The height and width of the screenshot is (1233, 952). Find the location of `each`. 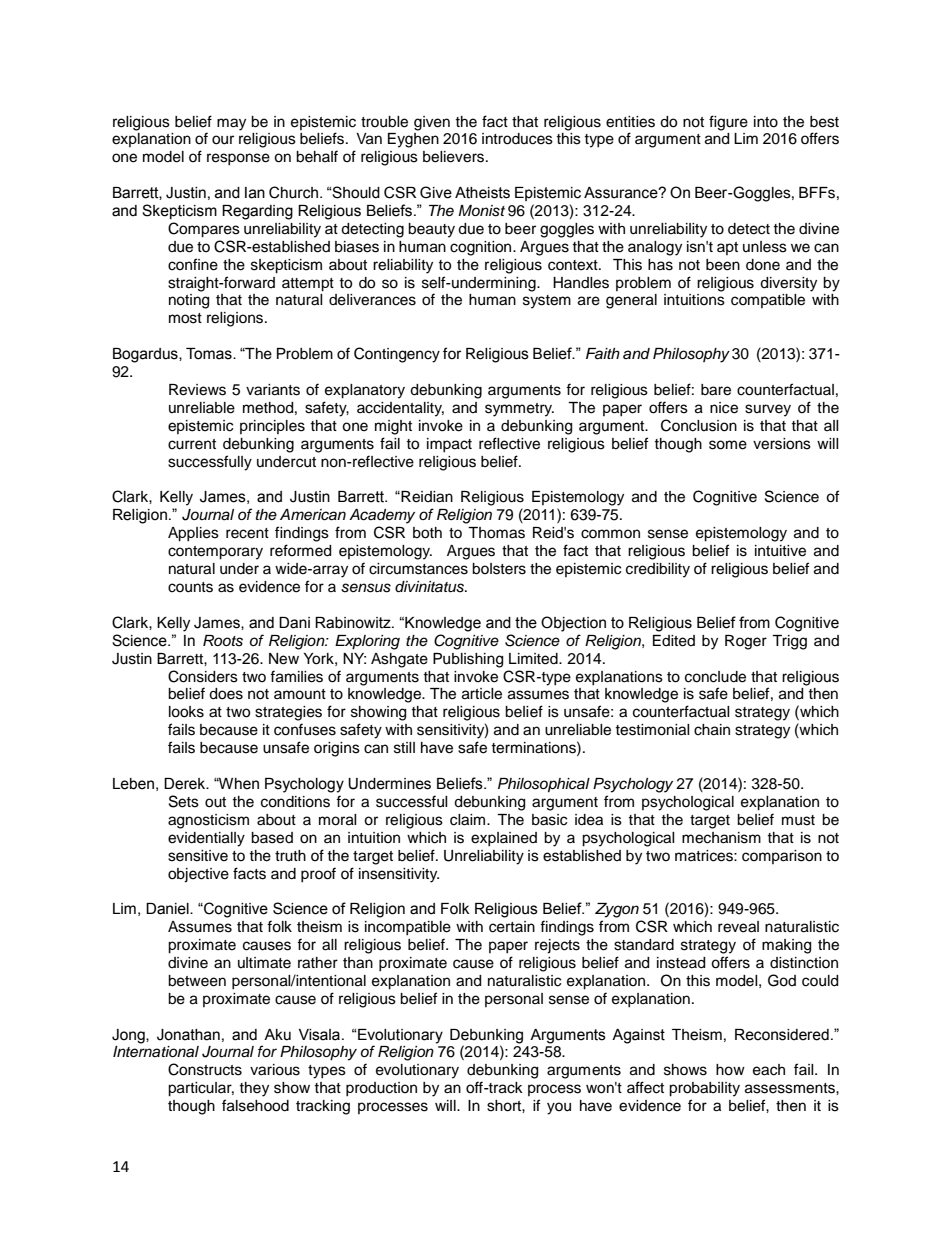

each is located at coordinates (769, 1070).
